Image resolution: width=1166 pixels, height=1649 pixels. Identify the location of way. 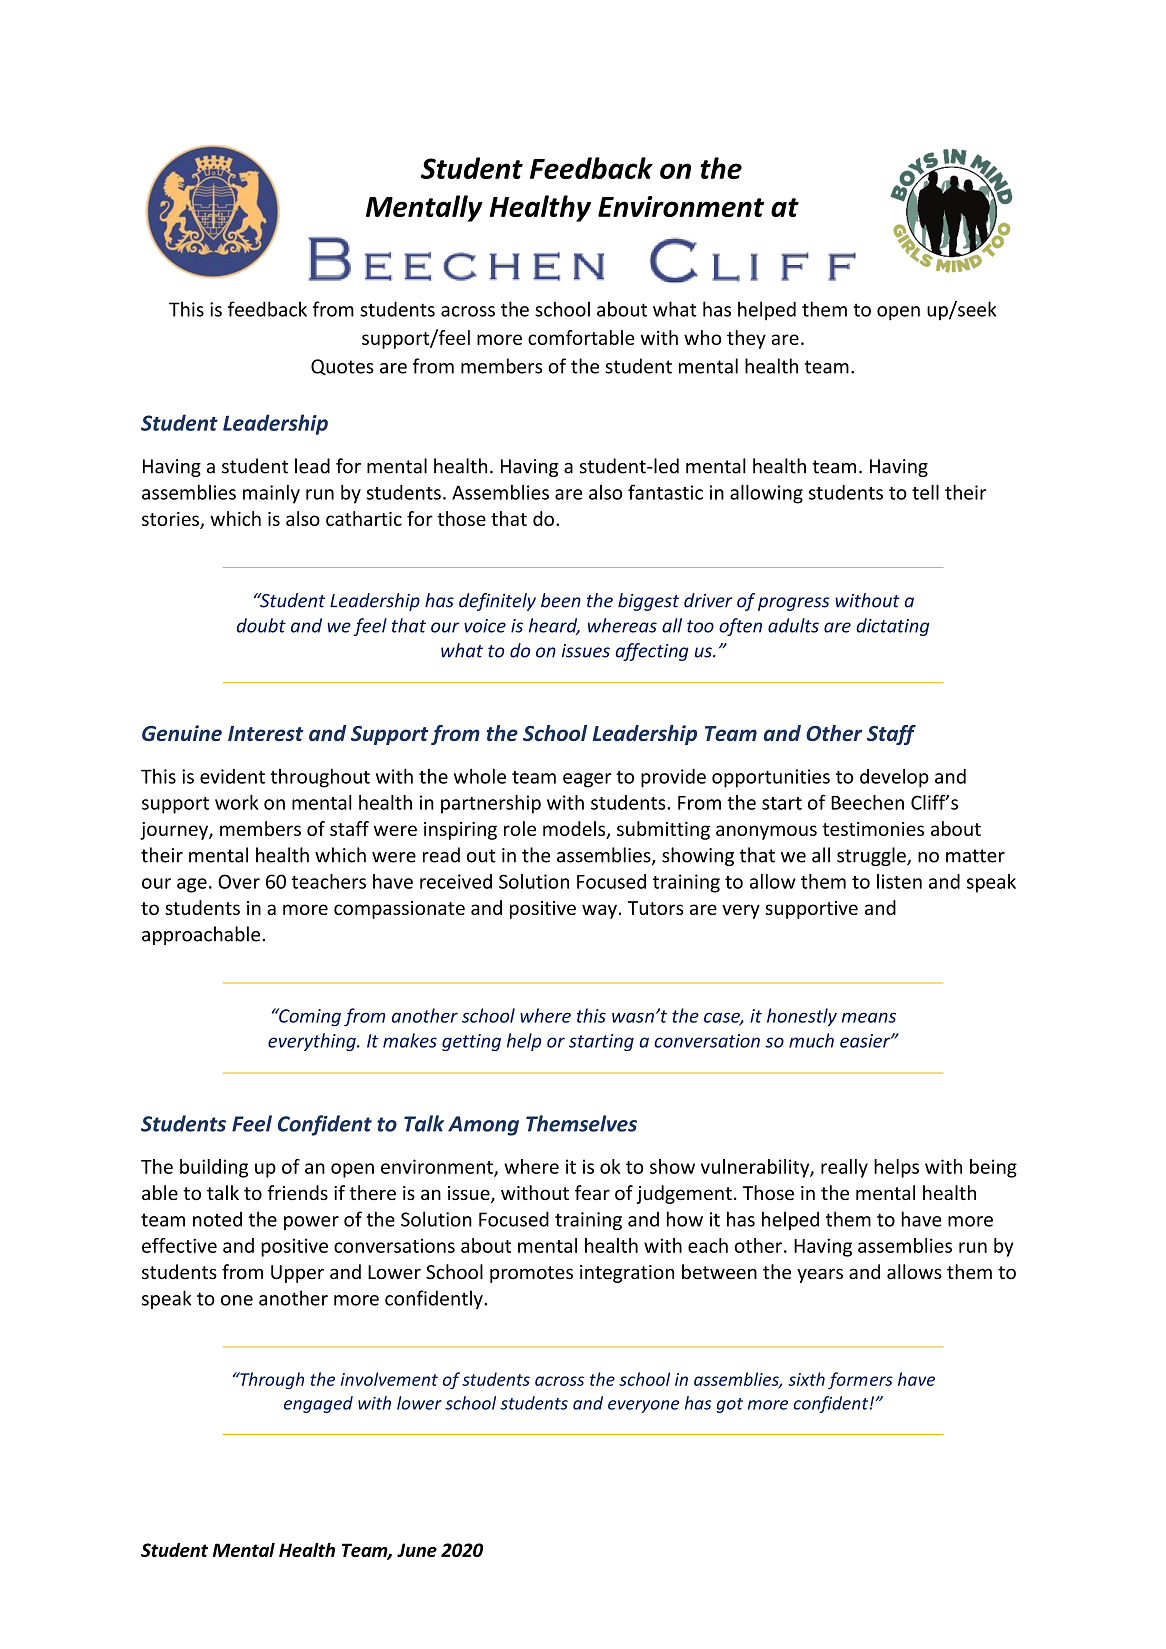
(599, 911).
